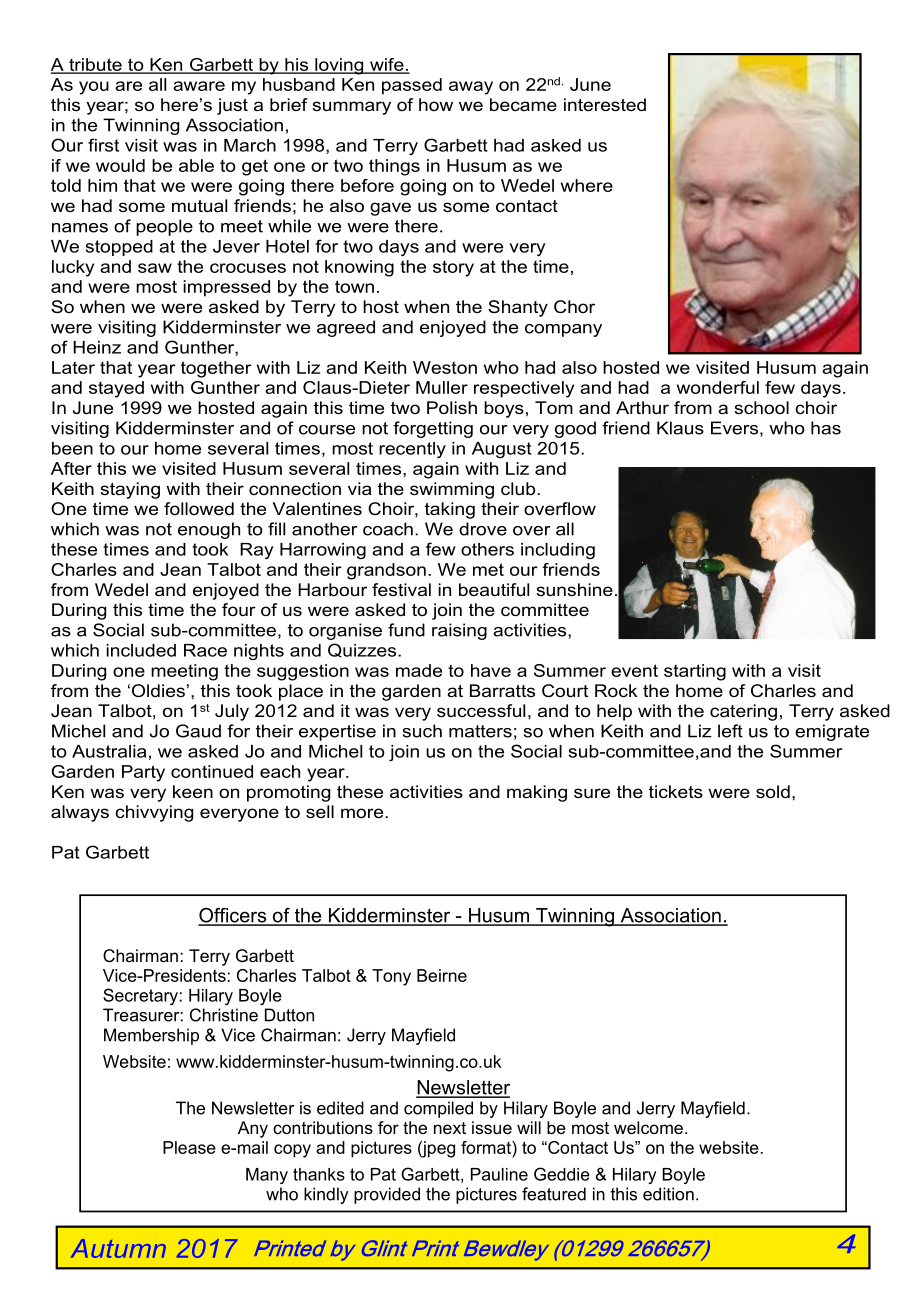  Describe the element at coordinates (118, 1248) in the screenshot. I see `Autumn` at that location.
